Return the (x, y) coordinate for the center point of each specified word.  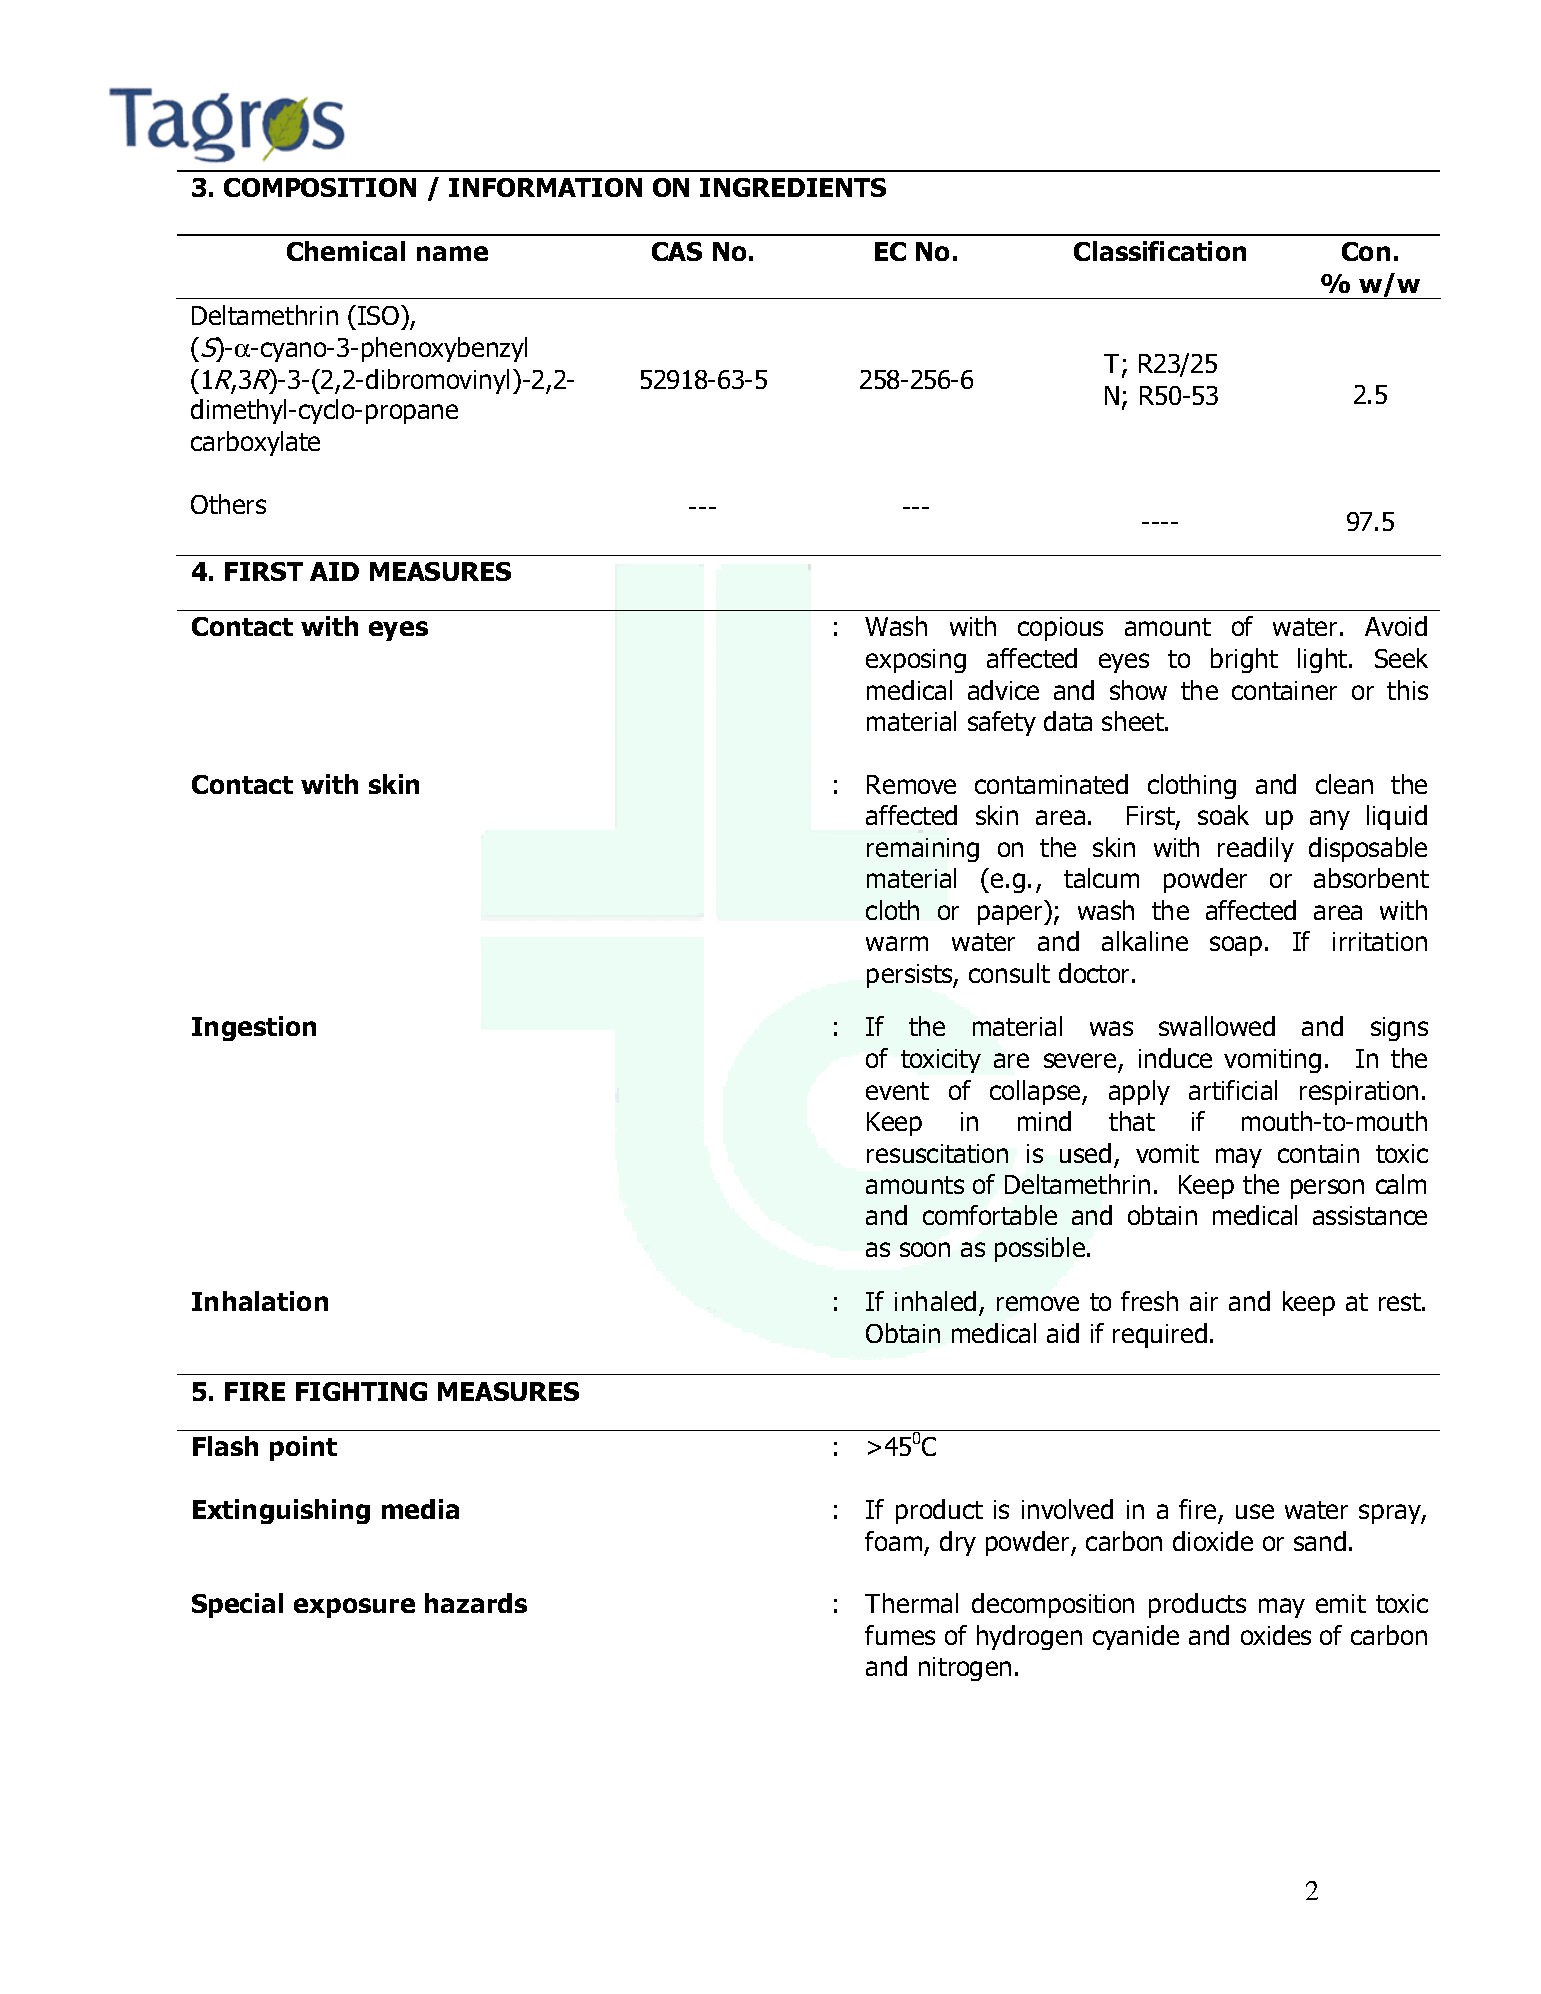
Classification (1160, 251)
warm (897, 943)
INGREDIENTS (793, 187)
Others (228, 504)
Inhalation (260, 1301)
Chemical (346, 251)
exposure (354, 1608)
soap (1236, 946)
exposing (916, 661)
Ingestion (254, 1028)
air (1204, 1301)
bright (1244, 660)
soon (925, 1249)
